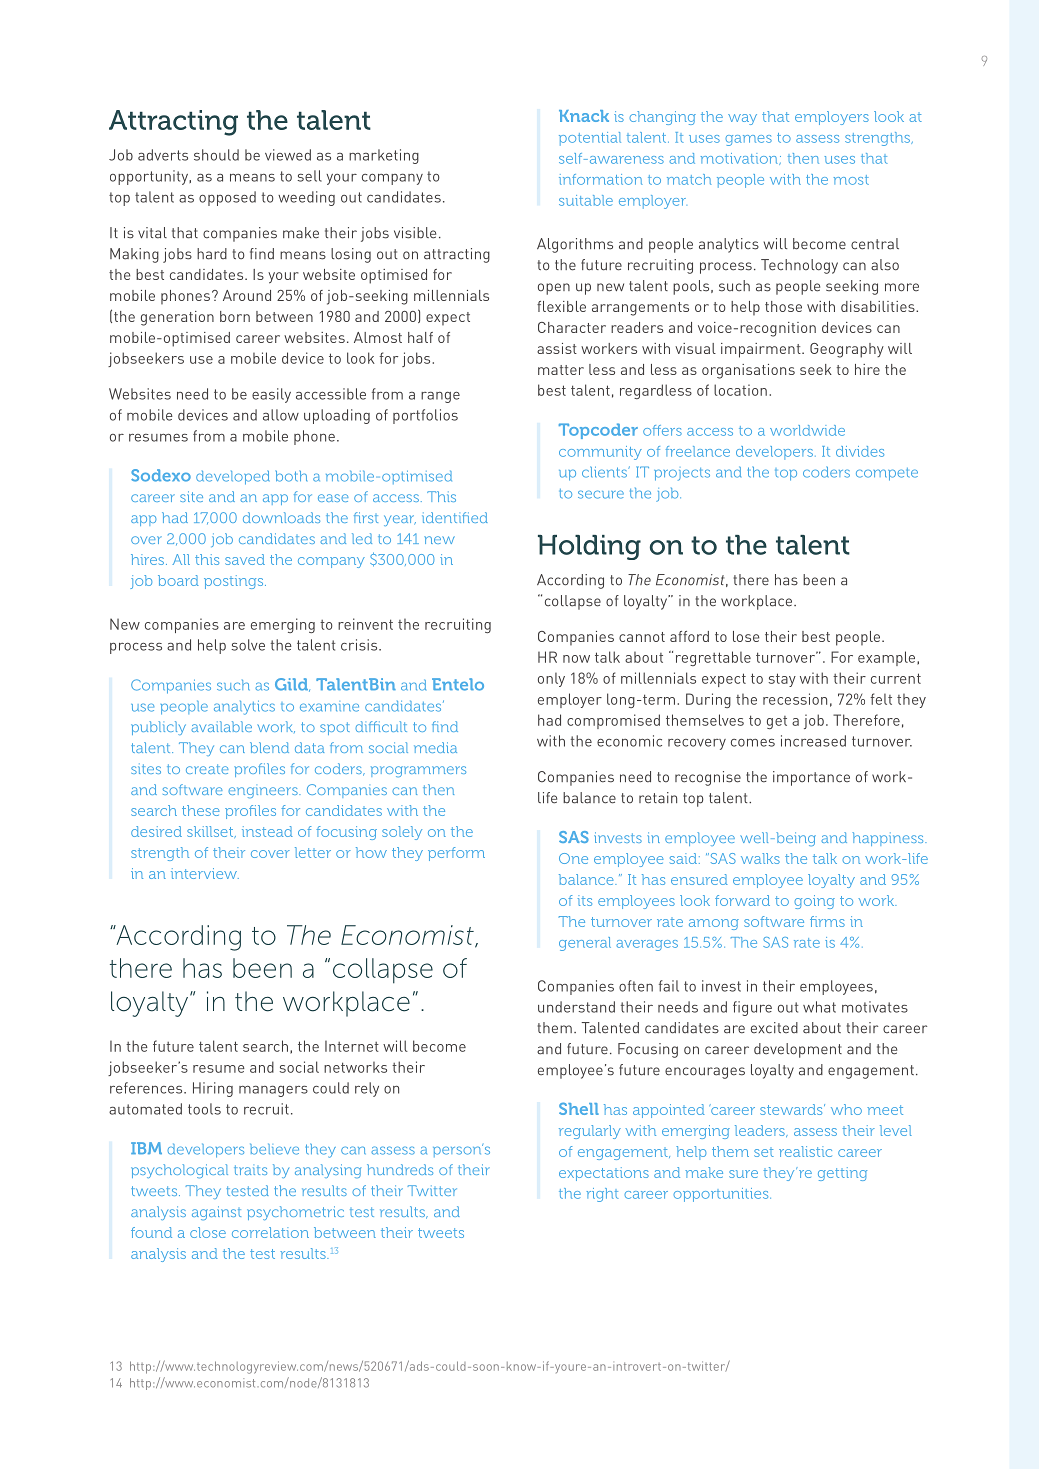  What do you see at coordinates (748, 140) in the screenshot?
I see `games` at bounding box center [748, 140].
